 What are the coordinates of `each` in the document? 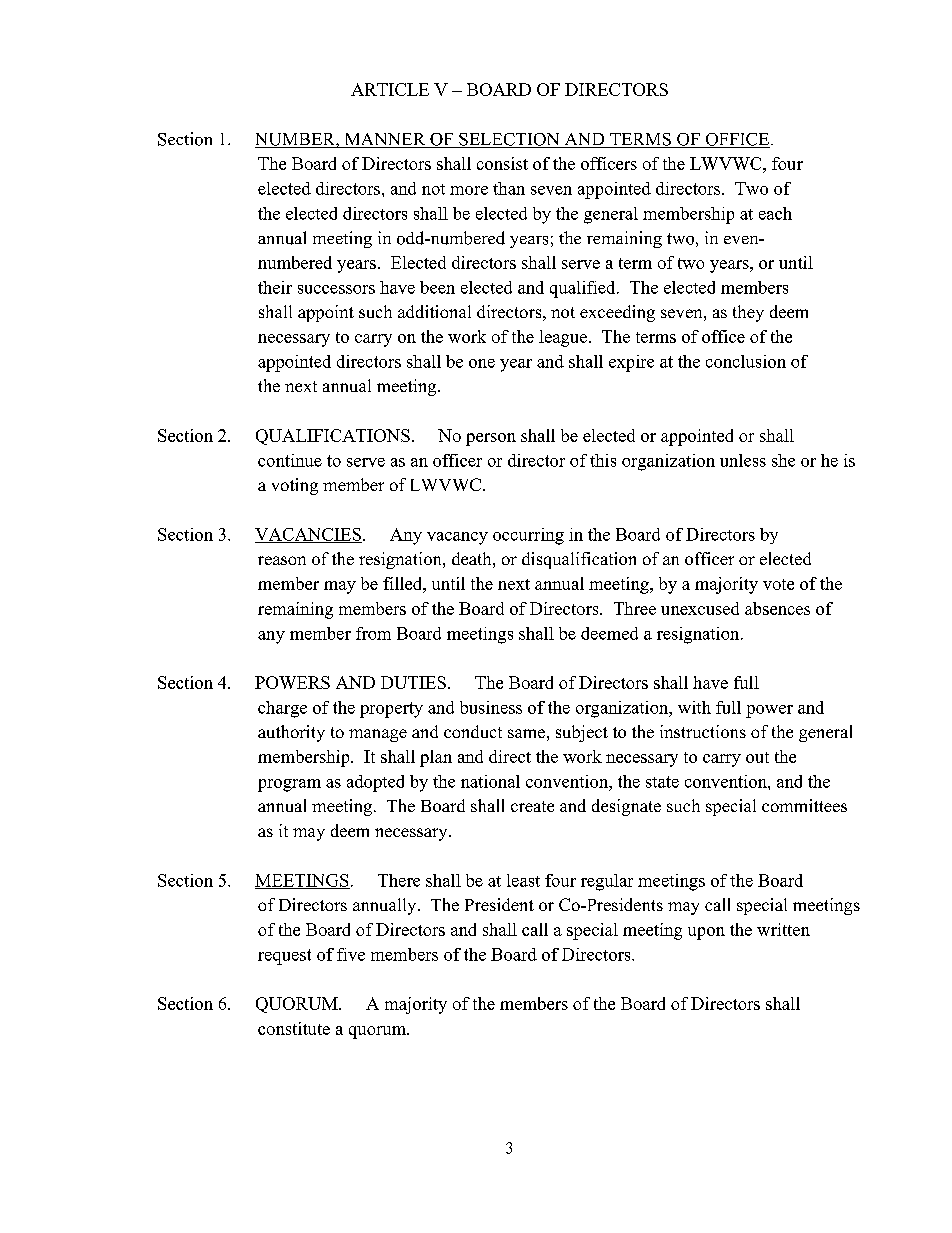 It's located at (775, 213).
